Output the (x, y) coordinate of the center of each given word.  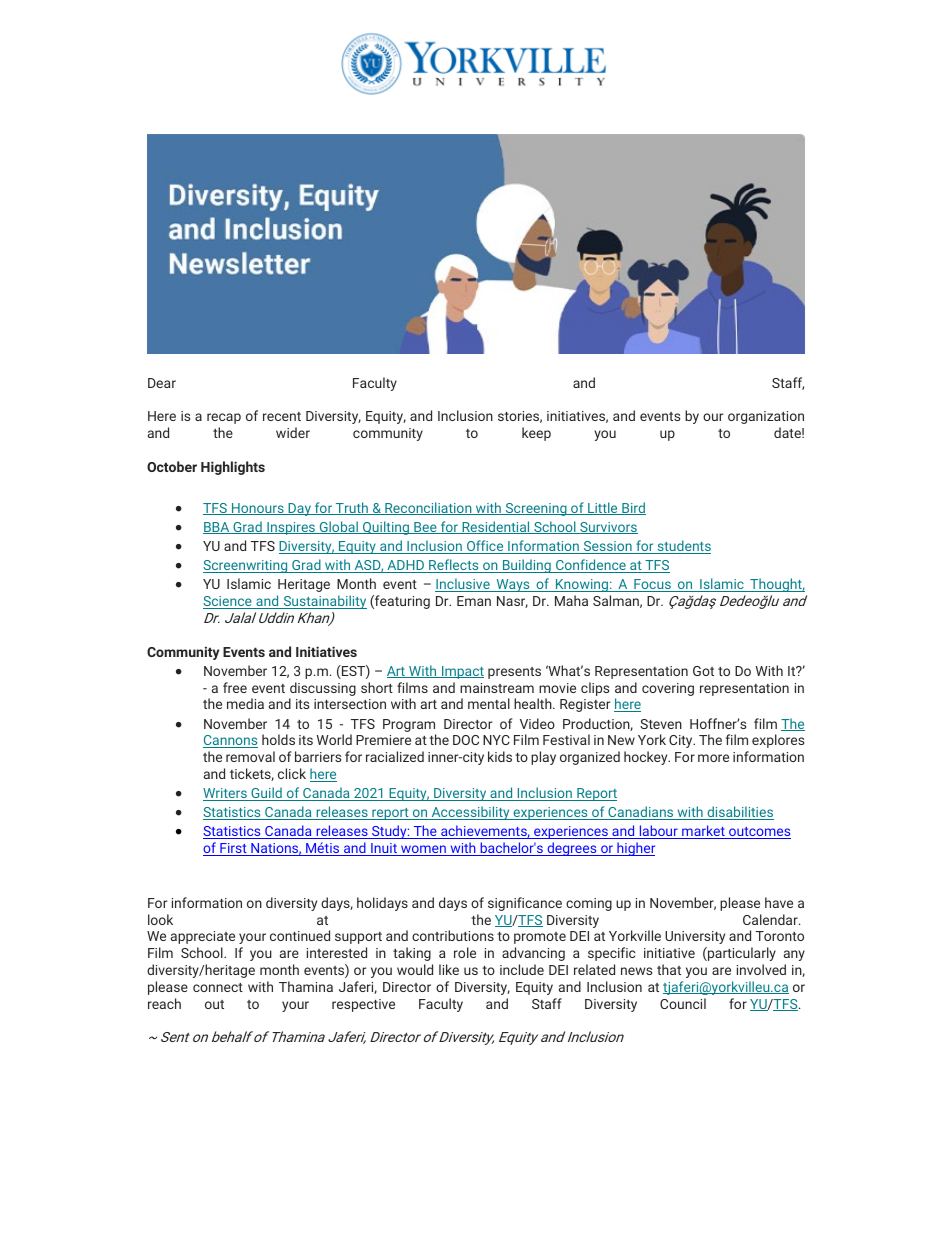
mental (489, 703)
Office (485, 547)
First (233, 849)
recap (224, 418)
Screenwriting (246, 566)
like (449, 969)
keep (536, 434)
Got (703, 671)
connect (218, 987)
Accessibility (470, 813)
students (683, 547)
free (235, 687)
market (703, 832)
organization (766, 417)
